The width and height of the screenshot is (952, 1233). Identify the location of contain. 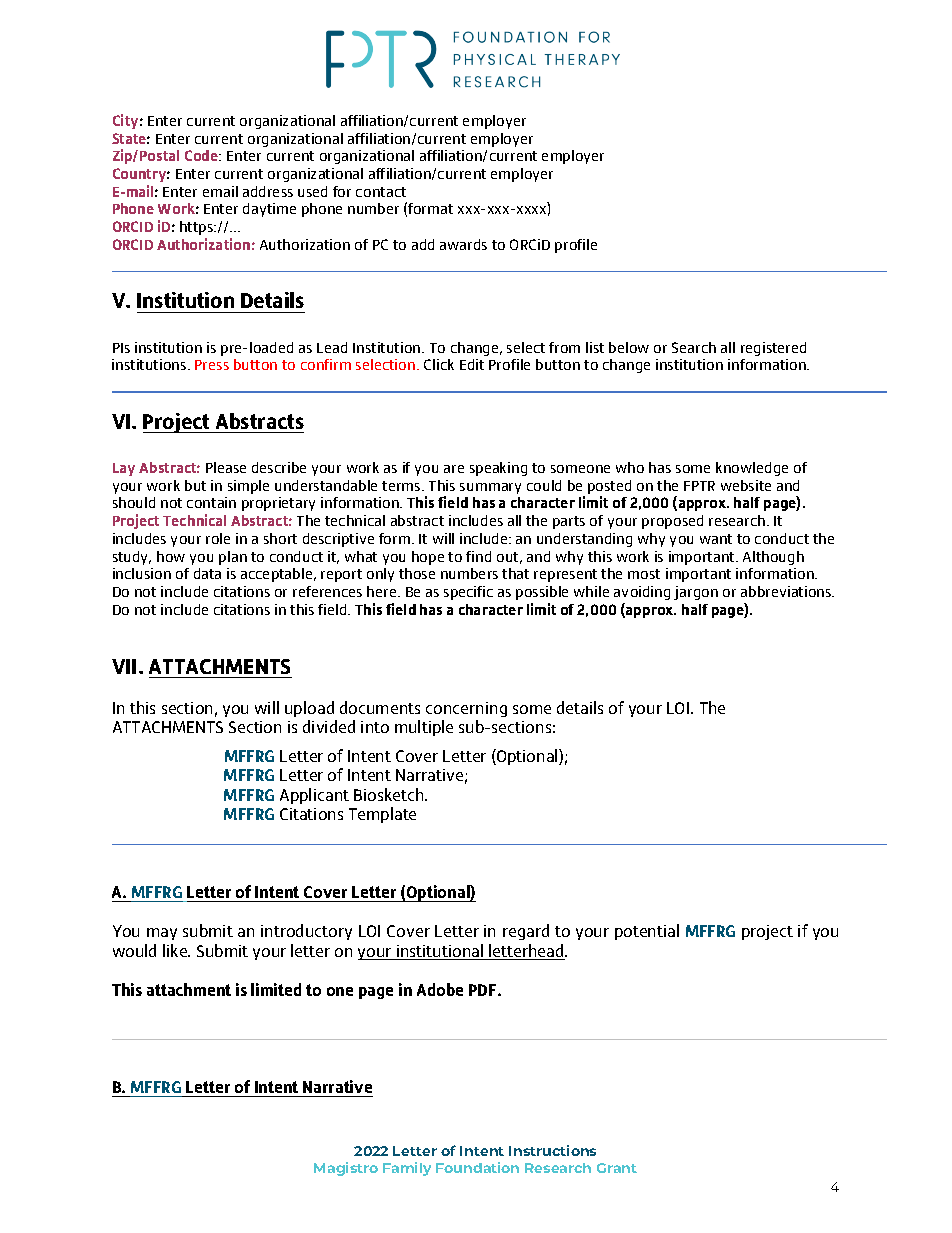
(211, 502).
